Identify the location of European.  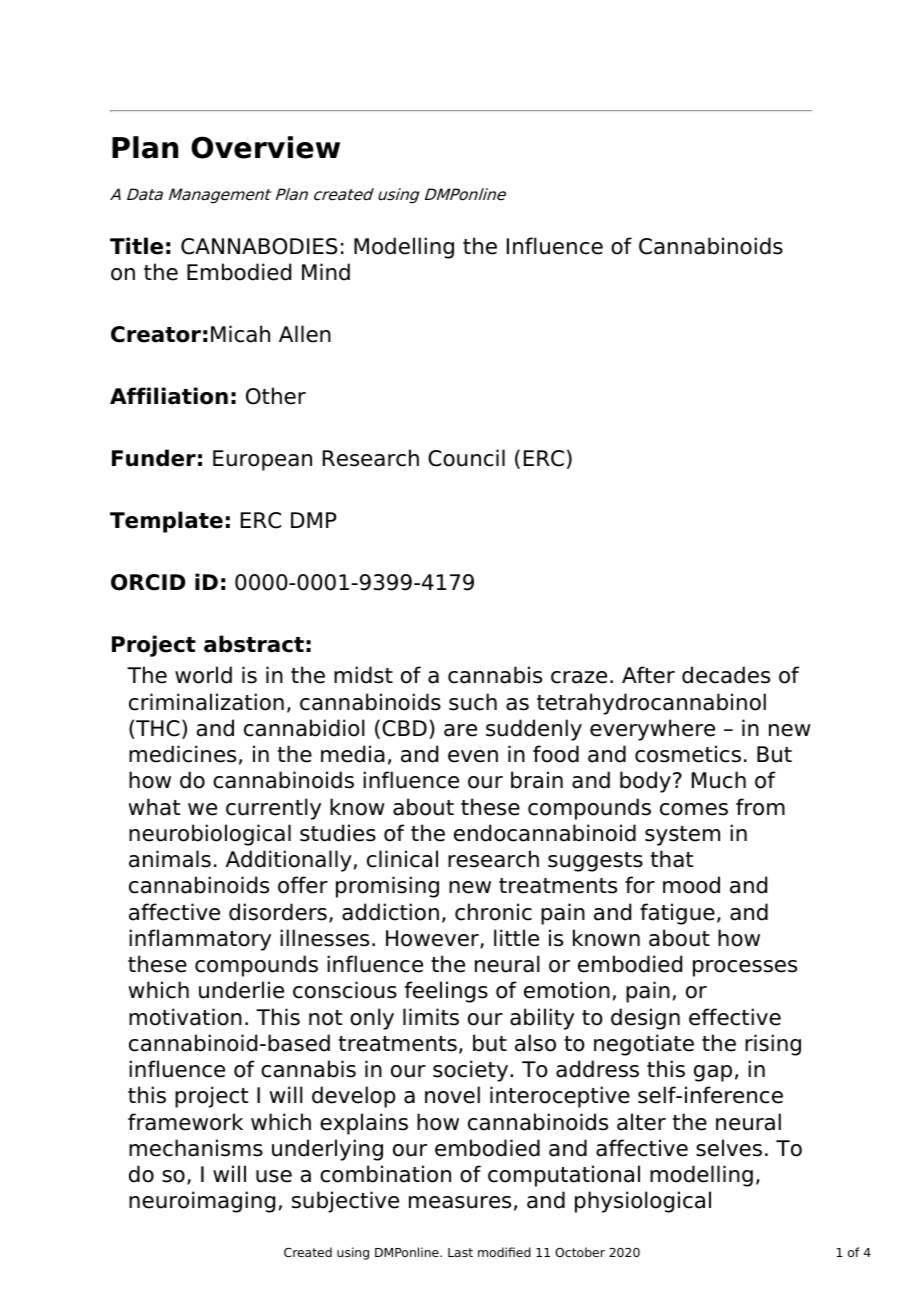
(262, 460).
